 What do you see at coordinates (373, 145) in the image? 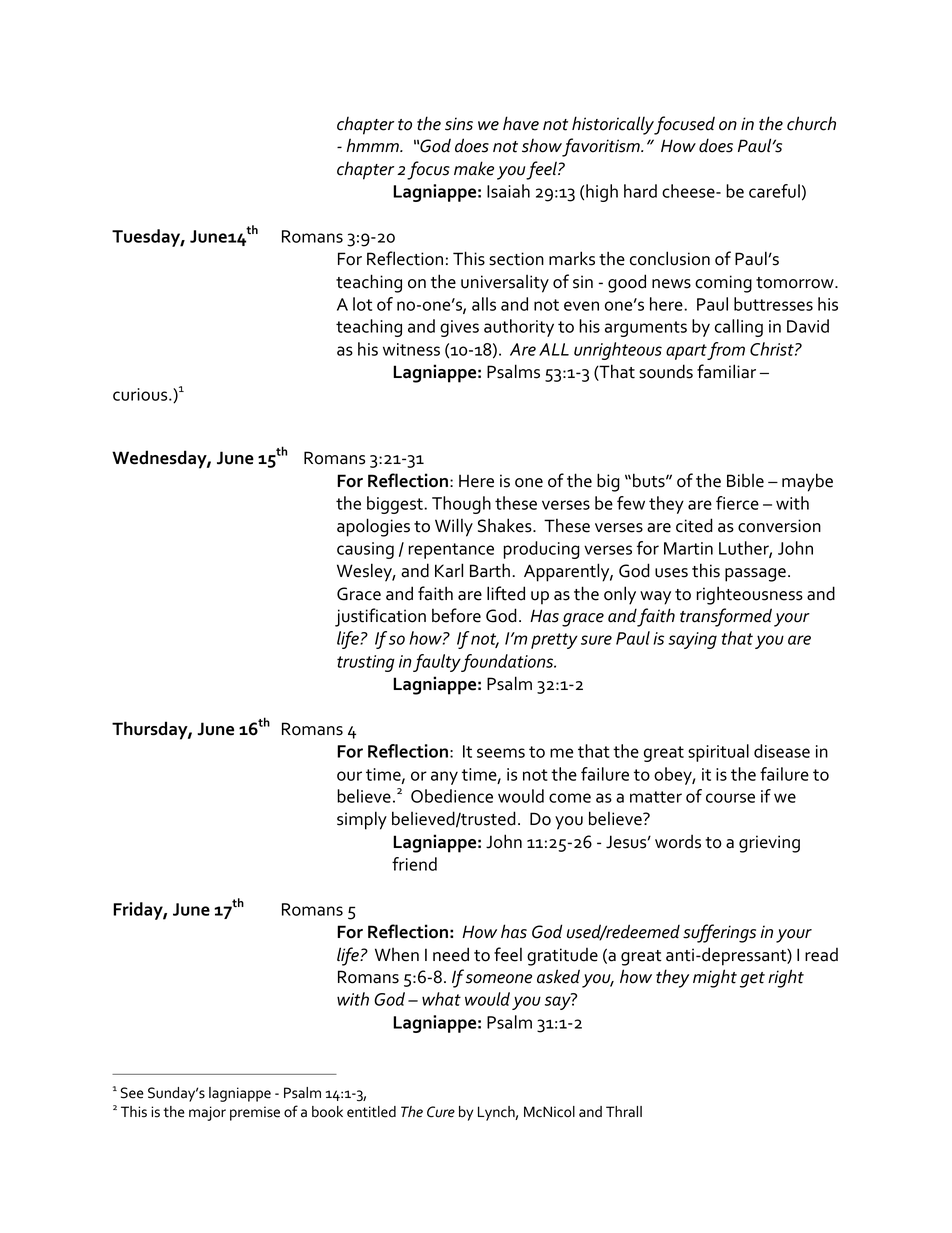
I see `hmmm` at bounding box center [373, 145].
